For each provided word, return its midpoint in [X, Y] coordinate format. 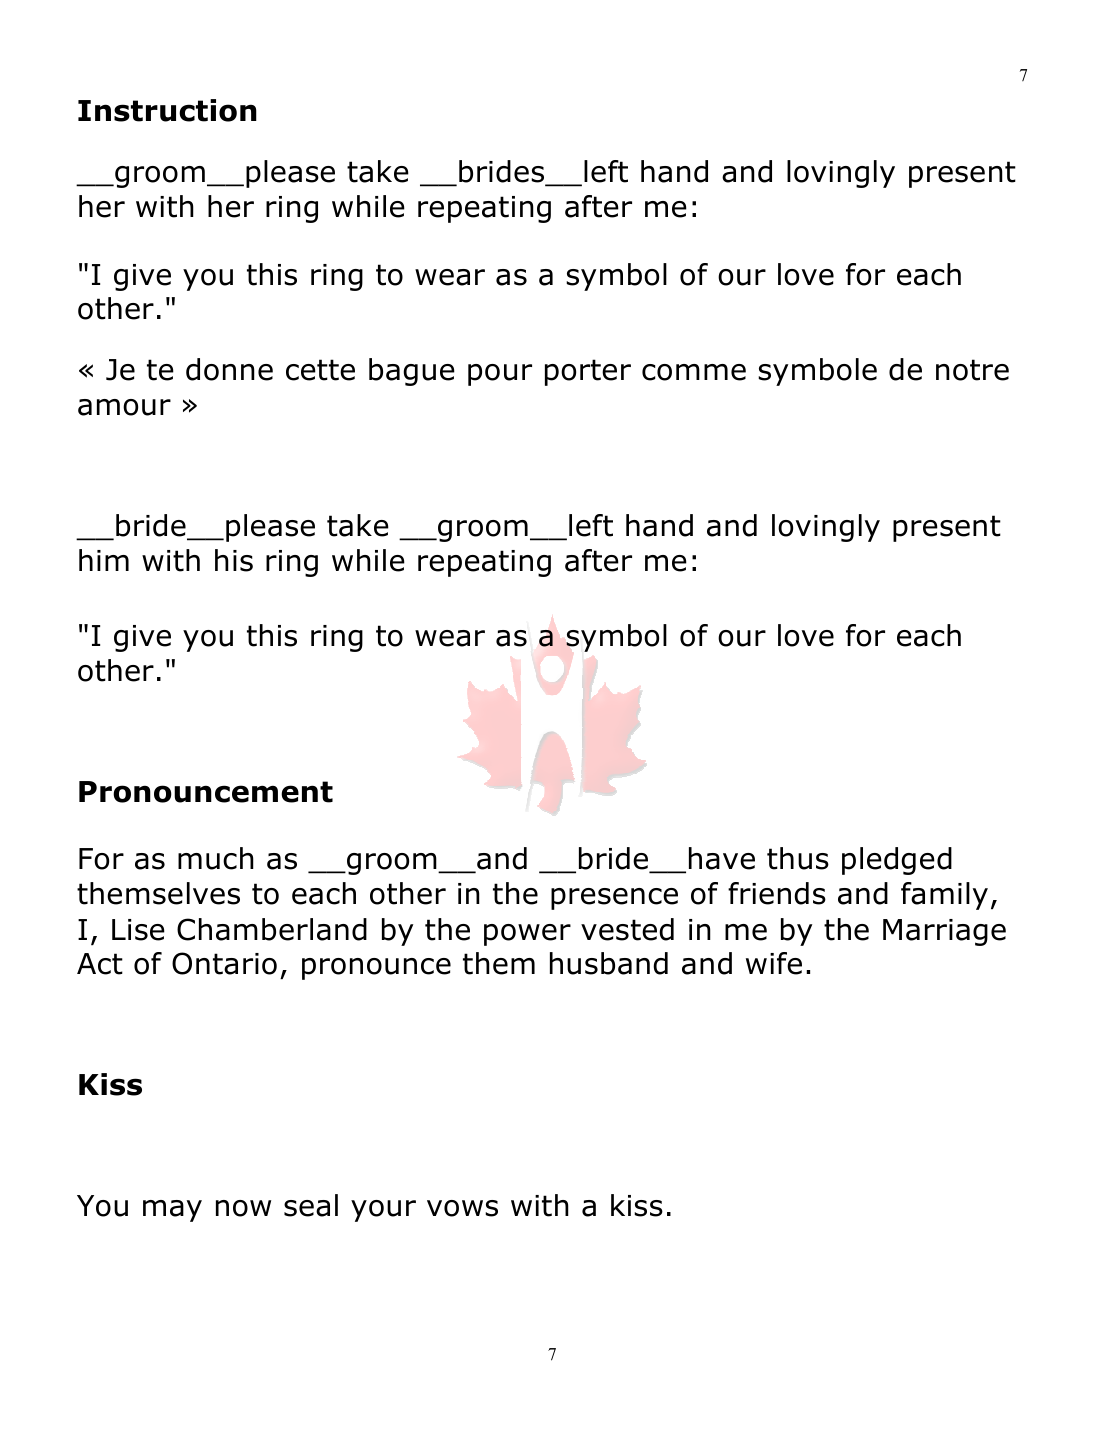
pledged [897, 861]
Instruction [167, 110]
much [216, 858]
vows [462, 1208]
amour [124, 407]
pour [500, 375]
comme [694, 372]
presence [614, 899]
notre [972, 370]
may [172, 1211]
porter [588, 372]
